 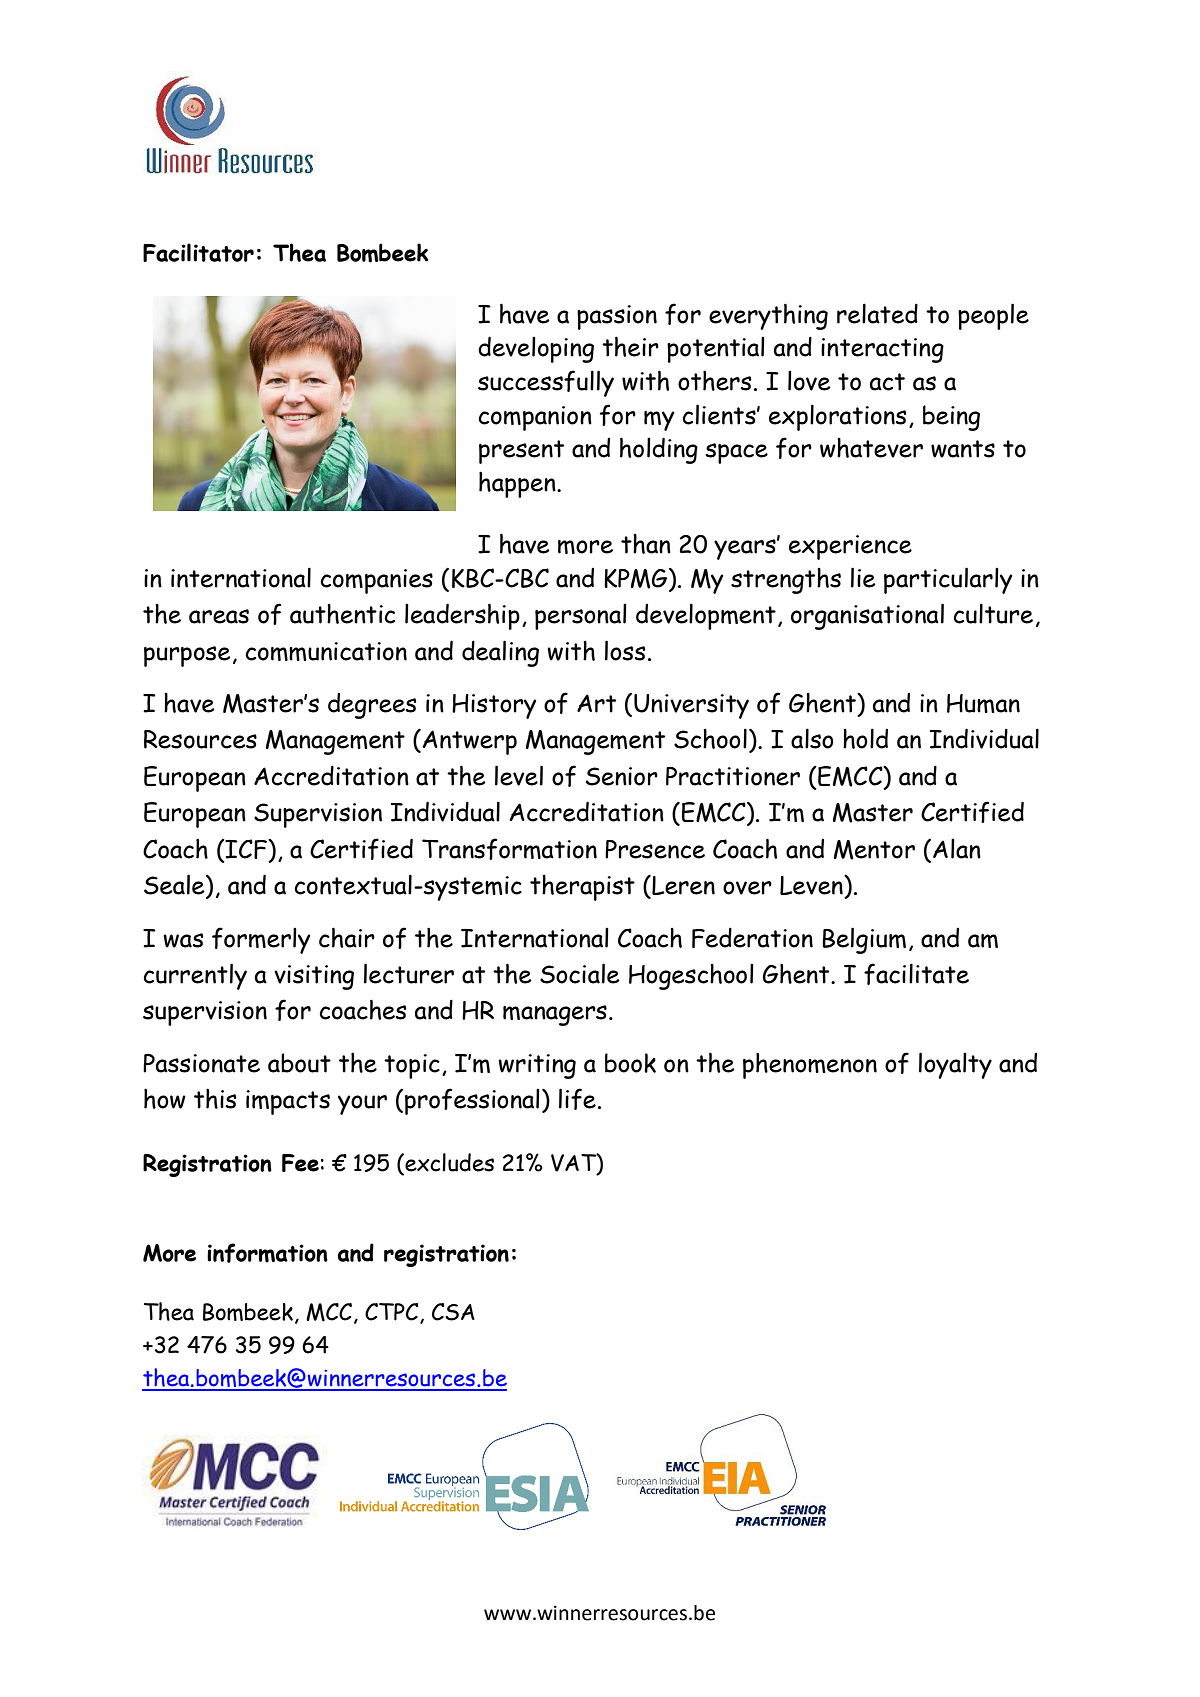 I want to click on their, so click(x=630, y=346).
